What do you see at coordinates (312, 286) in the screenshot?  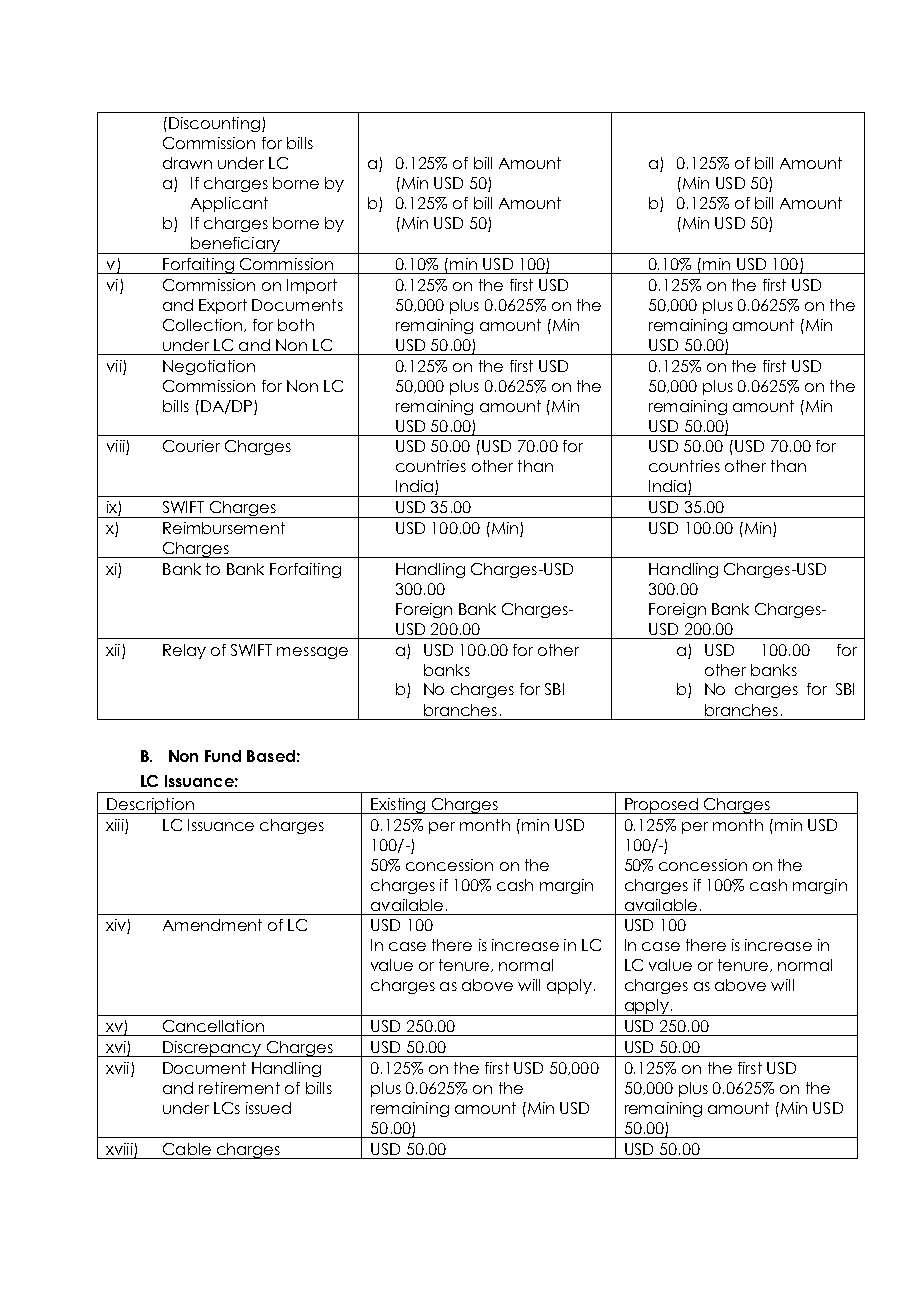 I see `Import` at bounding box center [312, 286].
